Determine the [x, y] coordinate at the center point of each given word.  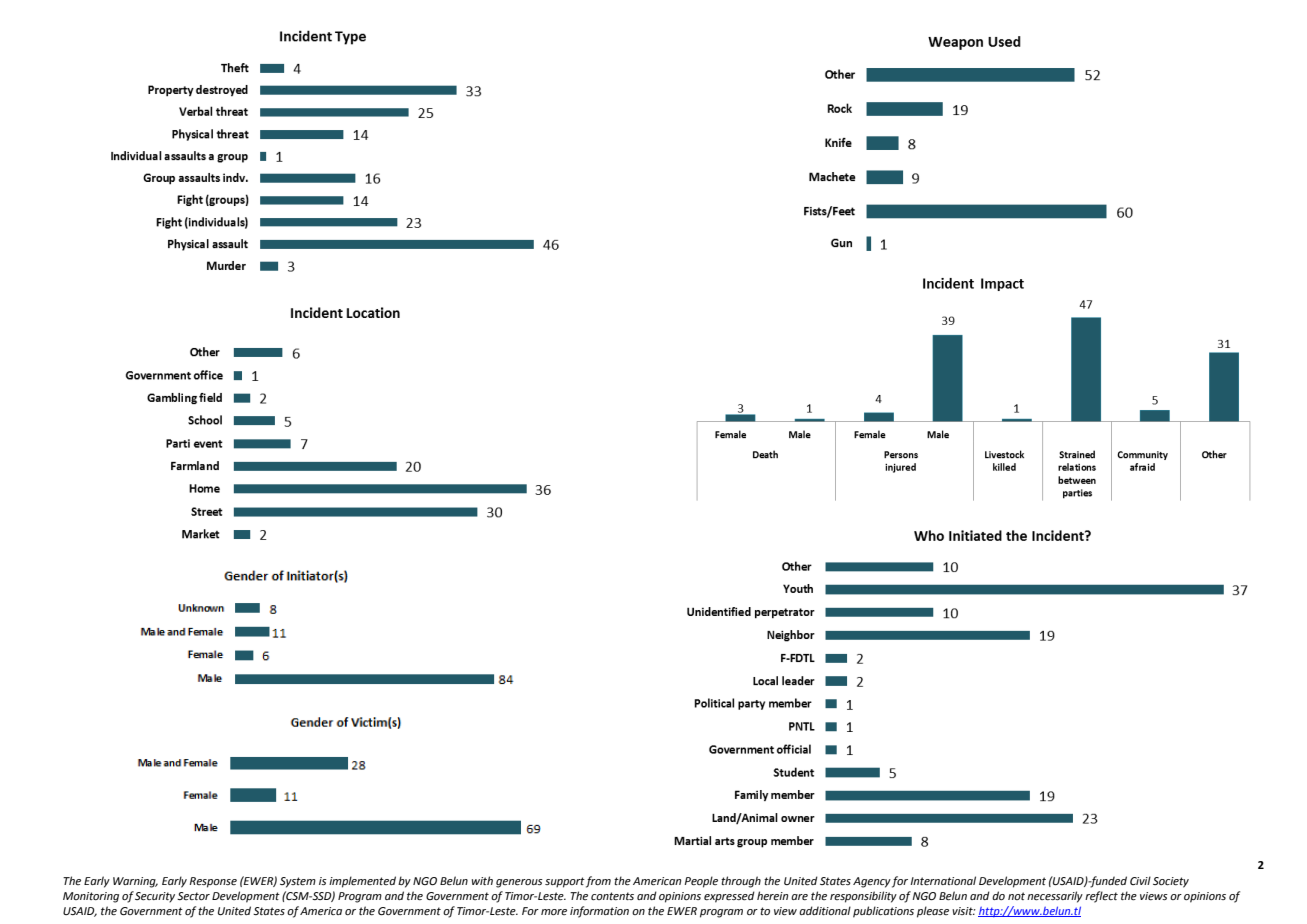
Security [155, 897]
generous [519, 883]
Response [213, 882]
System [298, 882]
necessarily [1055, 897]
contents [612, 896]
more [554, 912]
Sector [193, 896]
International [943, 880]
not [1016, 896]
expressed [729, 897]
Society [1171, 882]
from [598, 882]
